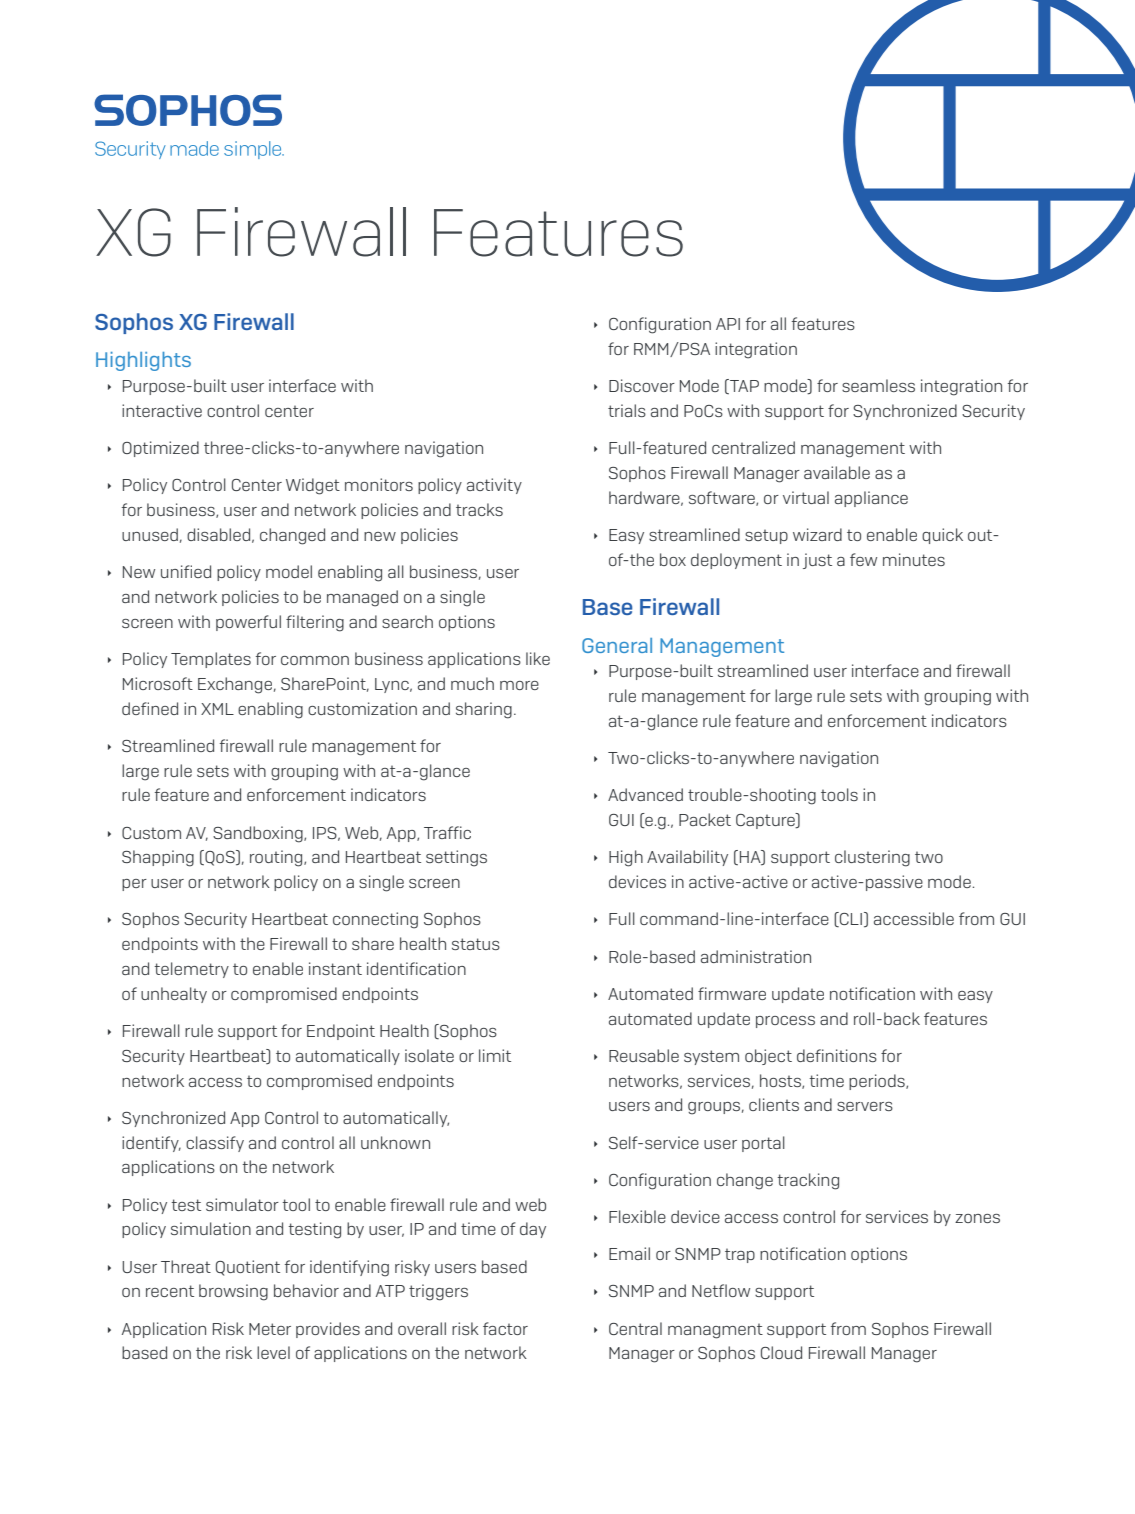 Image resolution: width=1135 pixels, height=1514 pixels. I want to click on periods, so click(878, 1082).
